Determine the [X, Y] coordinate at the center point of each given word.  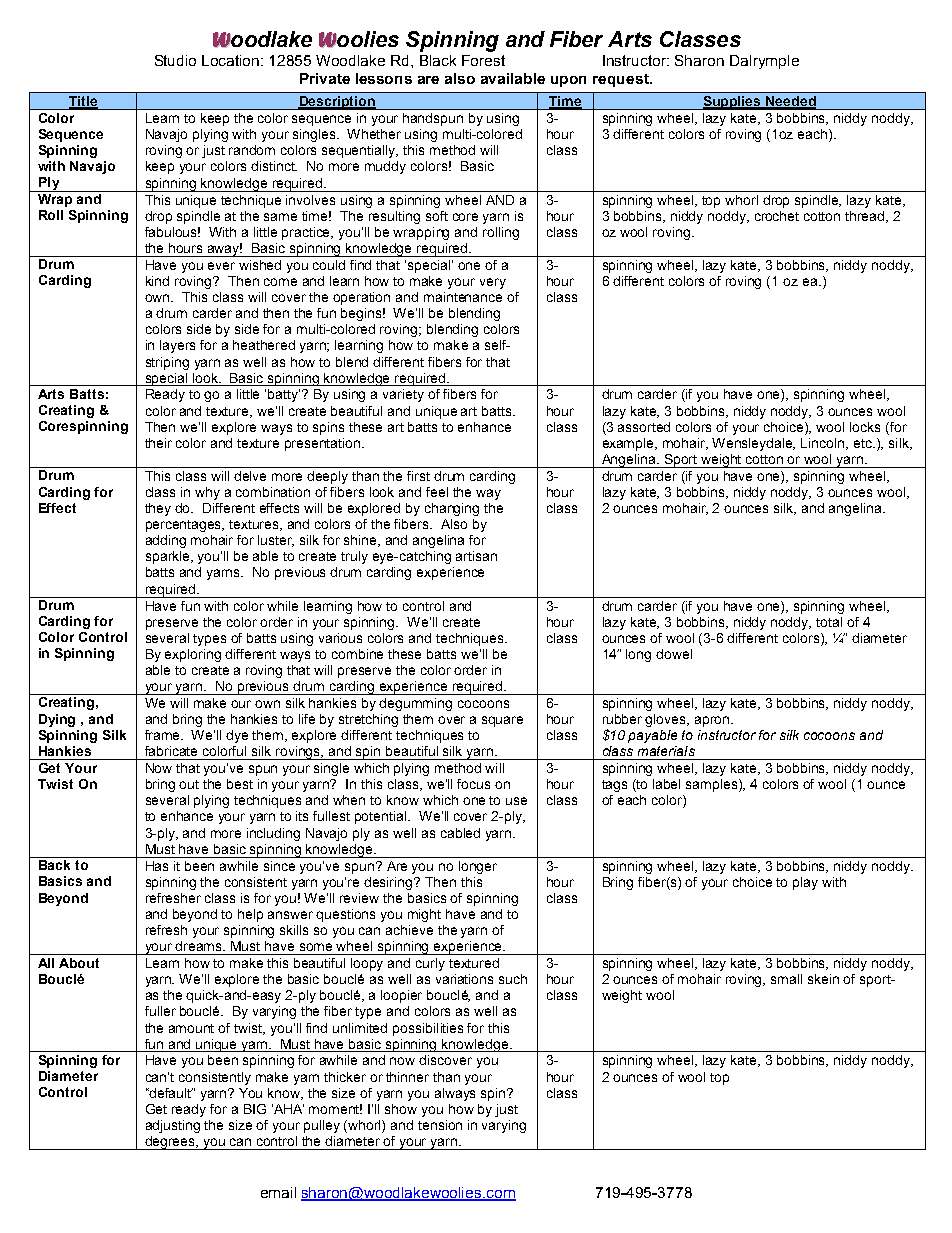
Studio [175, 60]
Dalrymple [764, 62]
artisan [476, 556]
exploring [193, 655]
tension [440, 1125]
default [170, 1093]
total [829, 622]
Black [438, 60]
